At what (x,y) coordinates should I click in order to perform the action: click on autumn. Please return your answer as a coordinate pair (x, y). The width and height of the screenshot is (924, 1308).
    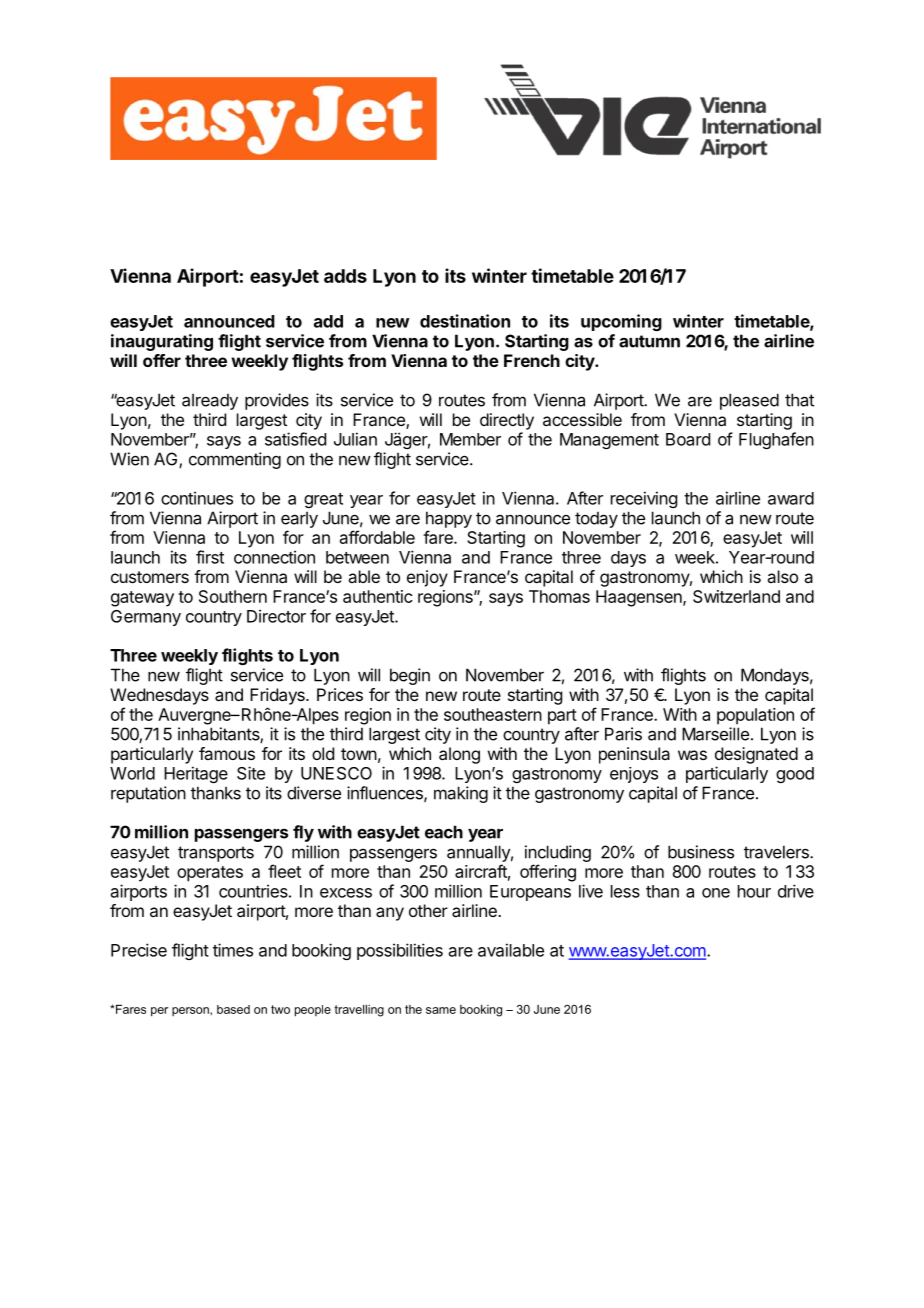
    Looking at the image, I should click on (649, 341).
